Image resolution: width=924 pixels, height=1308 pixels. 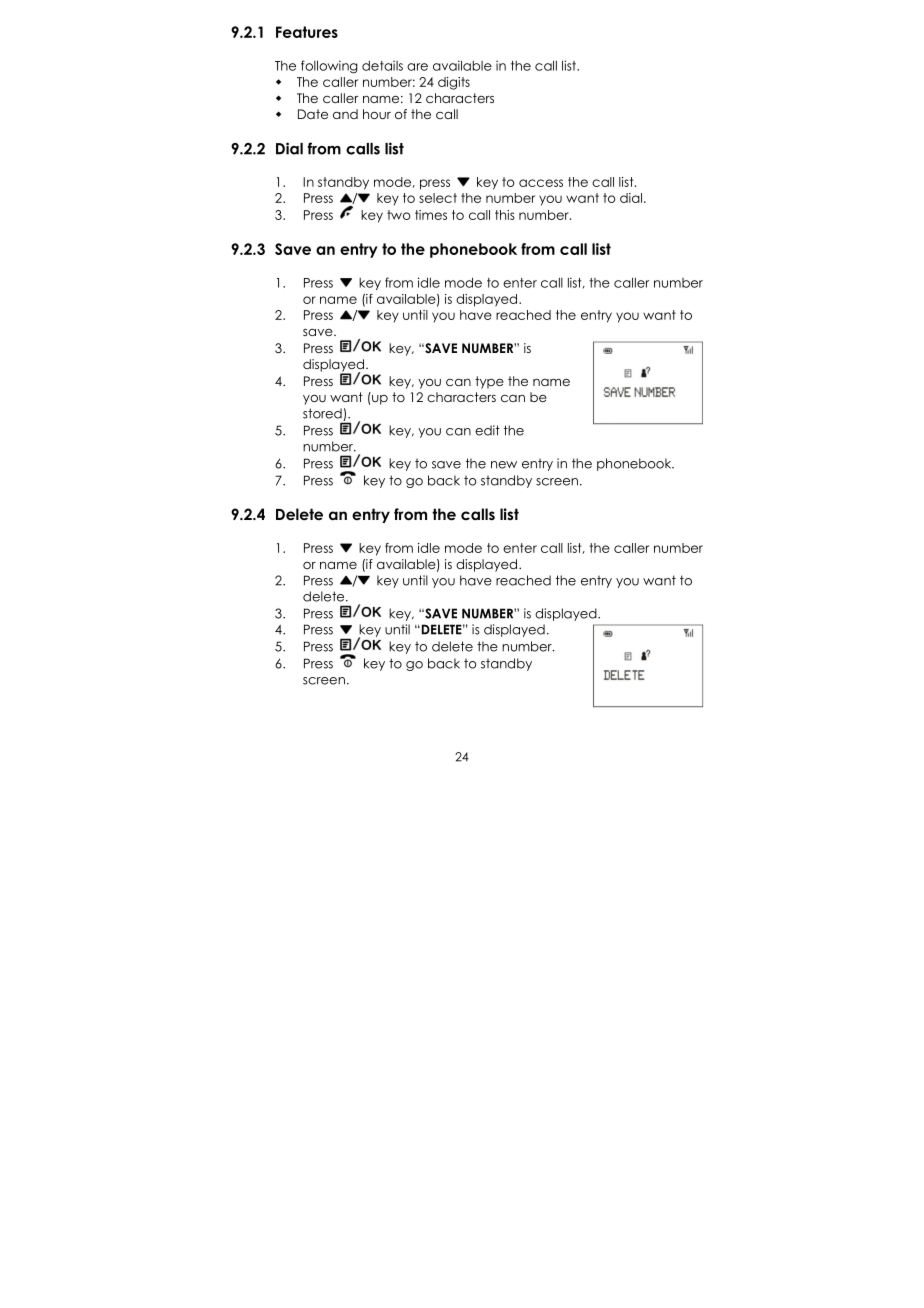 What do you see at coordinates (504, 465) in the document?
I see `new` at bounding box center [504, 465].
